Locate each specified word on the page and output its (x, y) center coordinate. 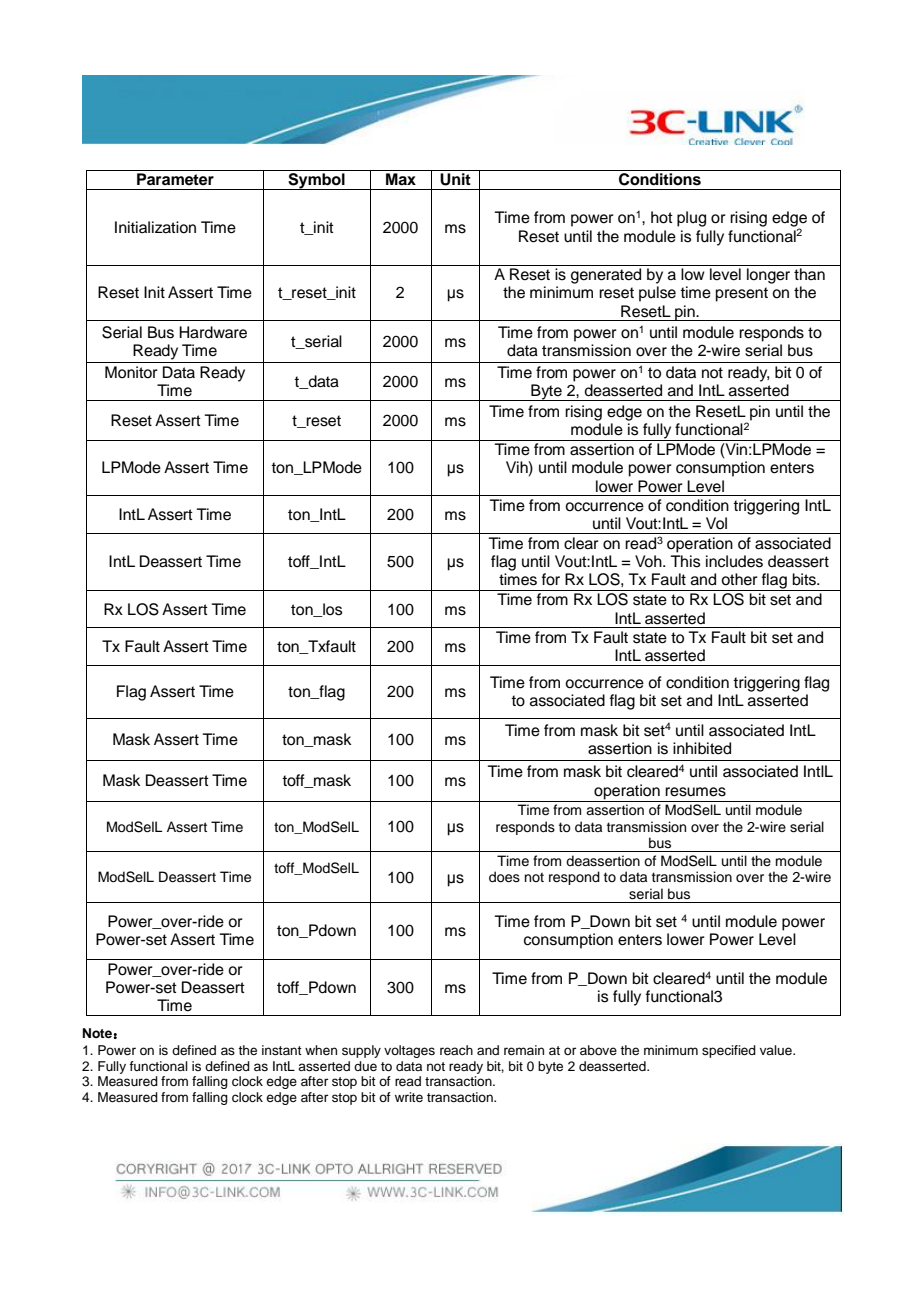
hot (662, 217)
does (504, 877)
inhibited (702, 748)
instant (282, 1050)
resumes (695, 792)
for (551, 579)
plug (691, 219)
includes (734, 561)
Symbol (316, 181)
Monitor (131, 372)
